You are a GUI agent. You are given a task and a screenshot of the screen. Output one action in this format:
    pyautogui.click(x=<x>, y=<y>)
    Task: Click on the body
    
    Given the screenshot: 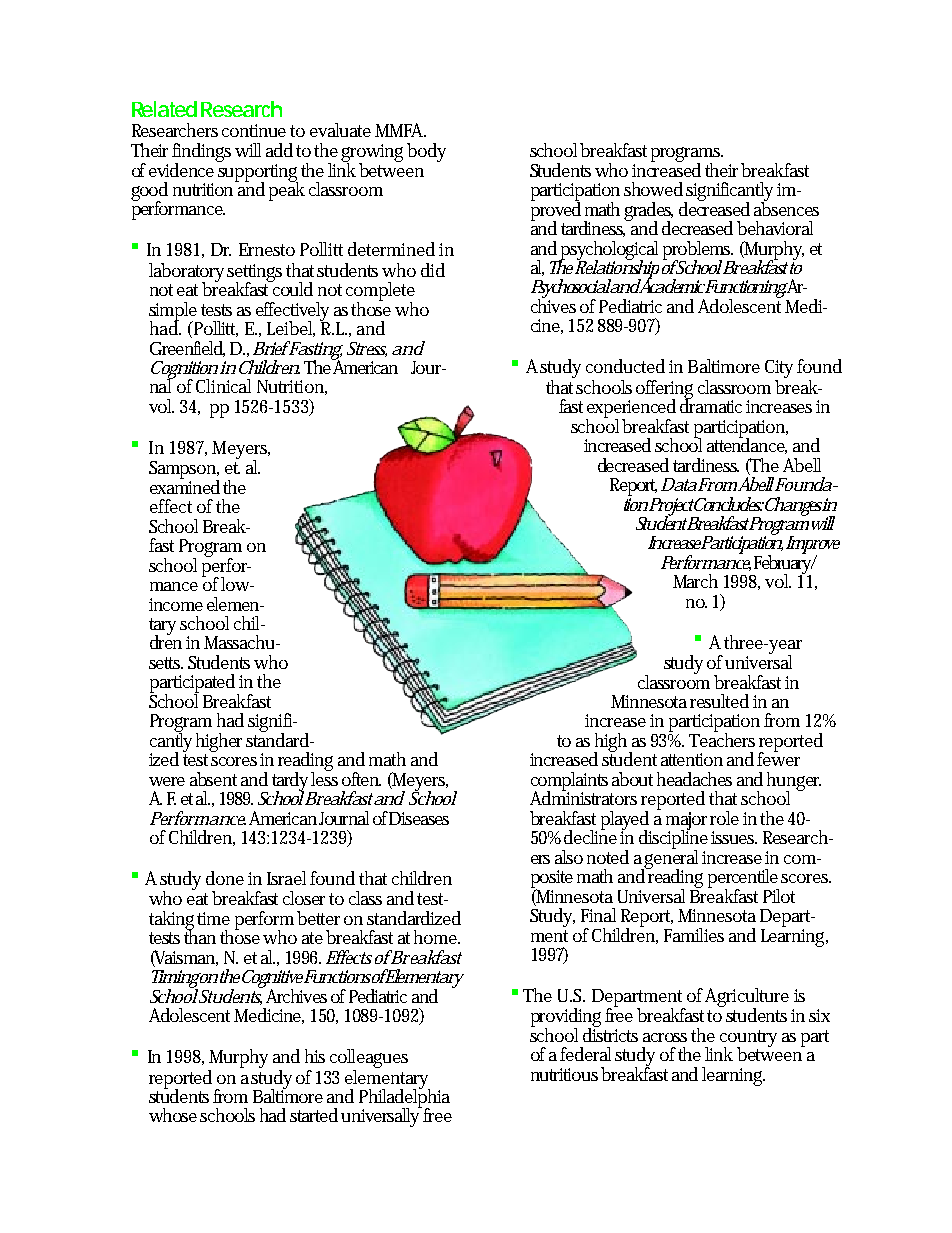 What is the action you would take?
    pyautogui.click(x=426, y=152)
